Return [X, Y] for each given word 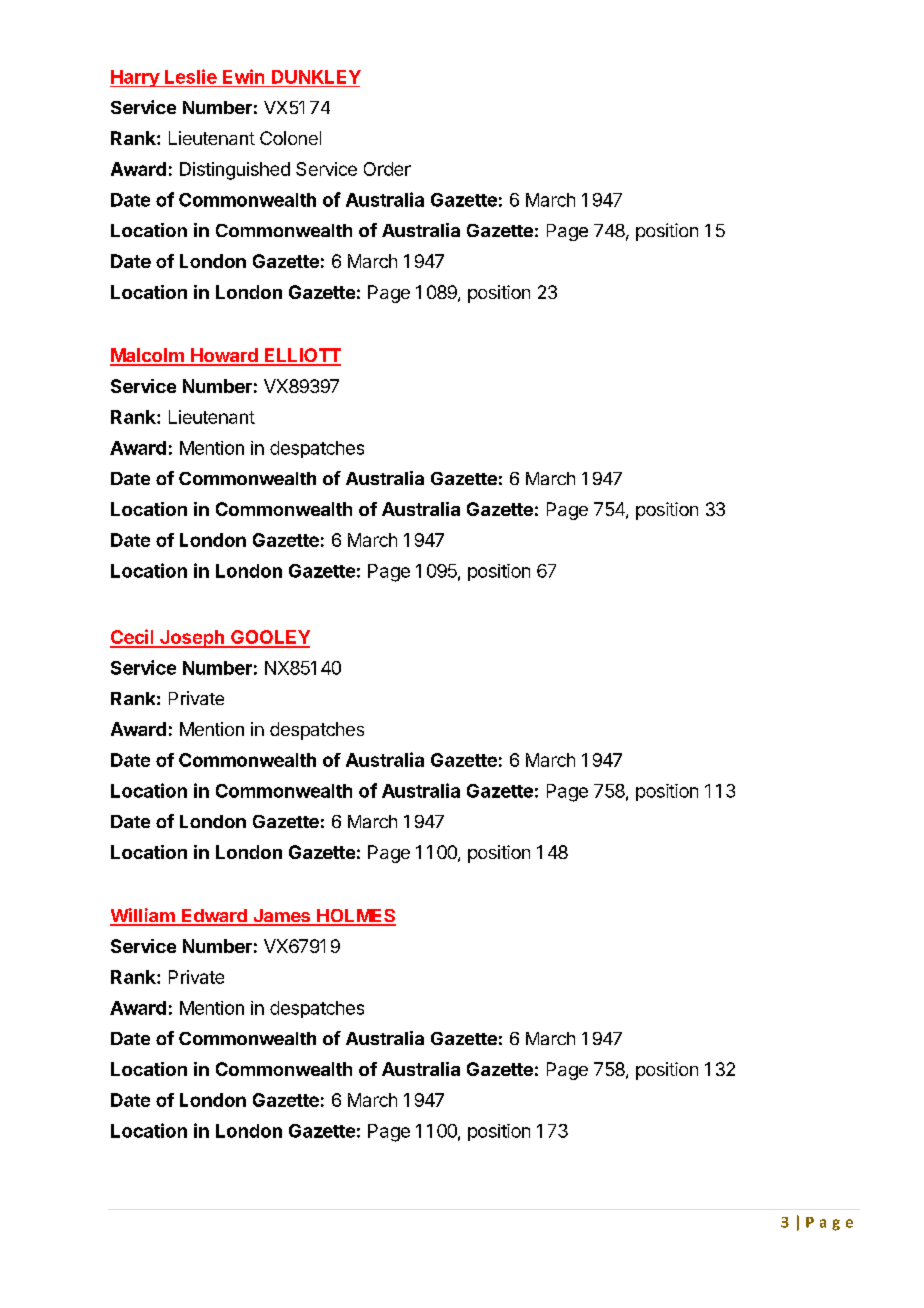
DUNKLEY [316, 77]
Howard [224, 356]
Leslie [191, 76]
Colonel [290, 138]
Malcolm [148, 356]
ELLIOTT [301, 356]
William [143, 916]
